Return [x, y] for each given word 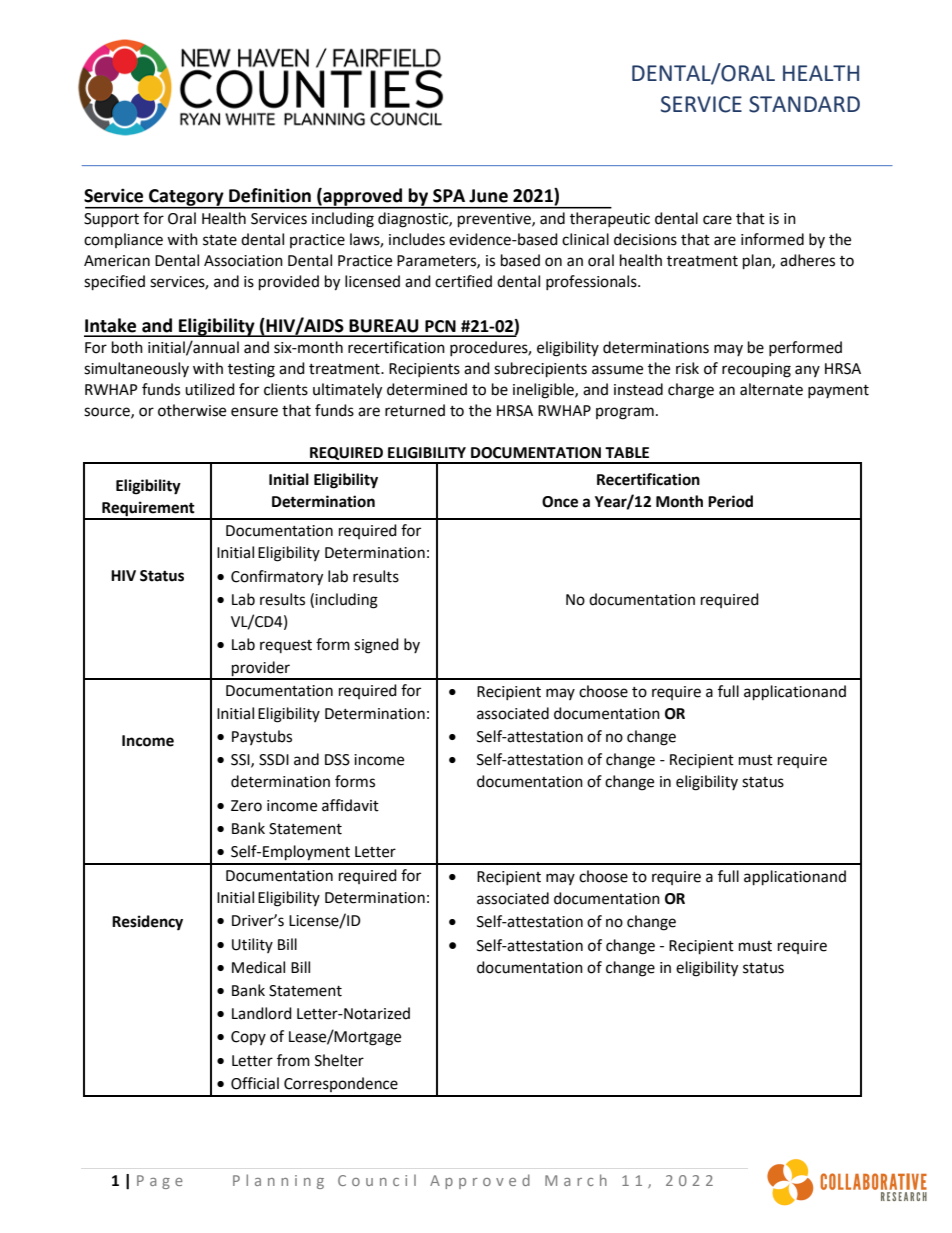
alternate [771, 389]
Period [730, 501]
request [286, 646]
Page [160, 1182]
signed [376, 646]
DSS [337, 760]
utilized [210, 389]
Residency [147, 923]
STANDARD [804, 104]
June [488, 196]
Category [186, 198]
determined [427, 389]
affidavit [350, 805]
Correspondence [341, 1084]
